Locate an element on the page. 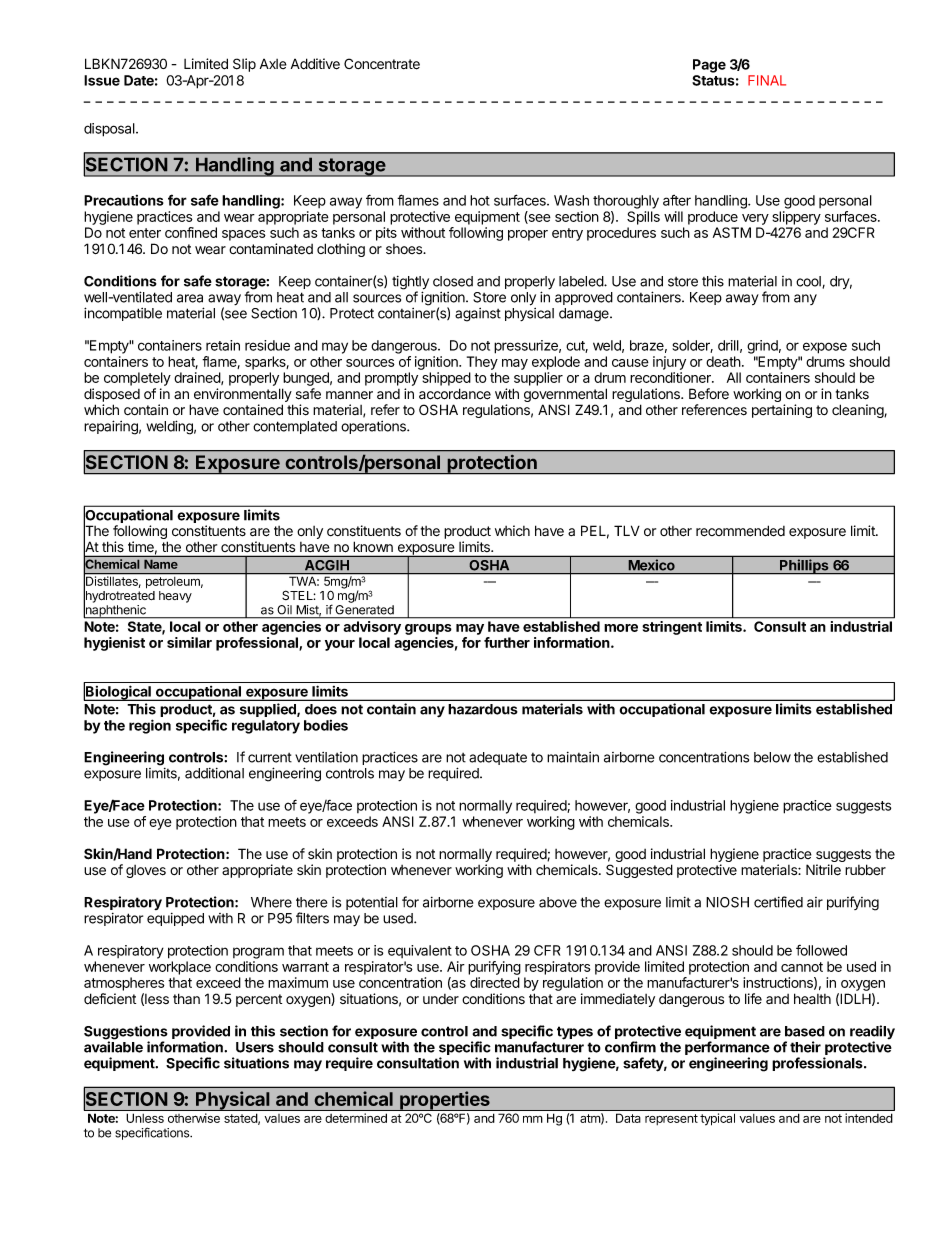  Axle is located at coordinates (273, 64).
